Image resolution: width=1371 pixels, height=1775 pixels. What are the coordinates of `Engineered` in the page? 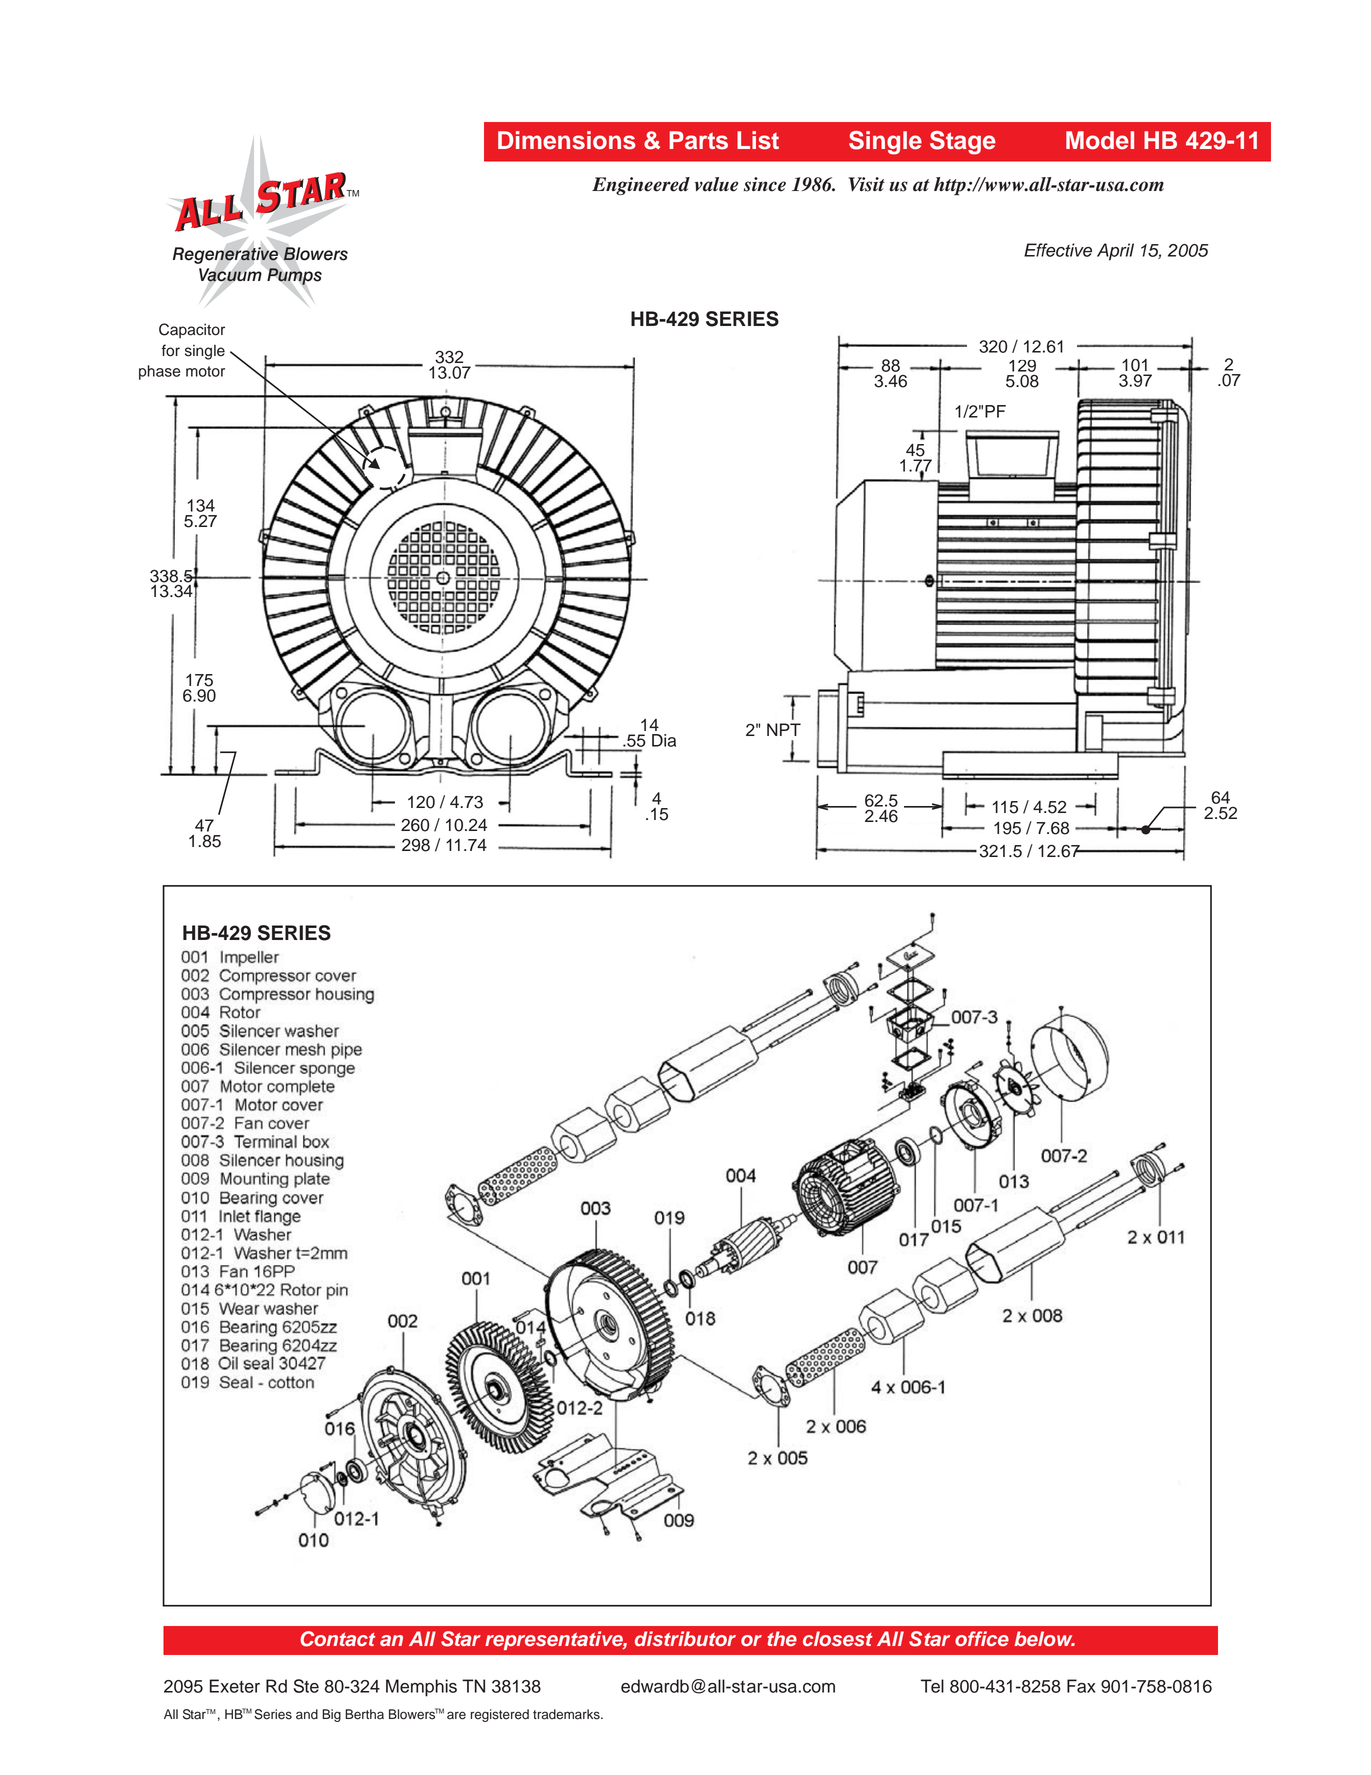 It's located at (641, 186).
